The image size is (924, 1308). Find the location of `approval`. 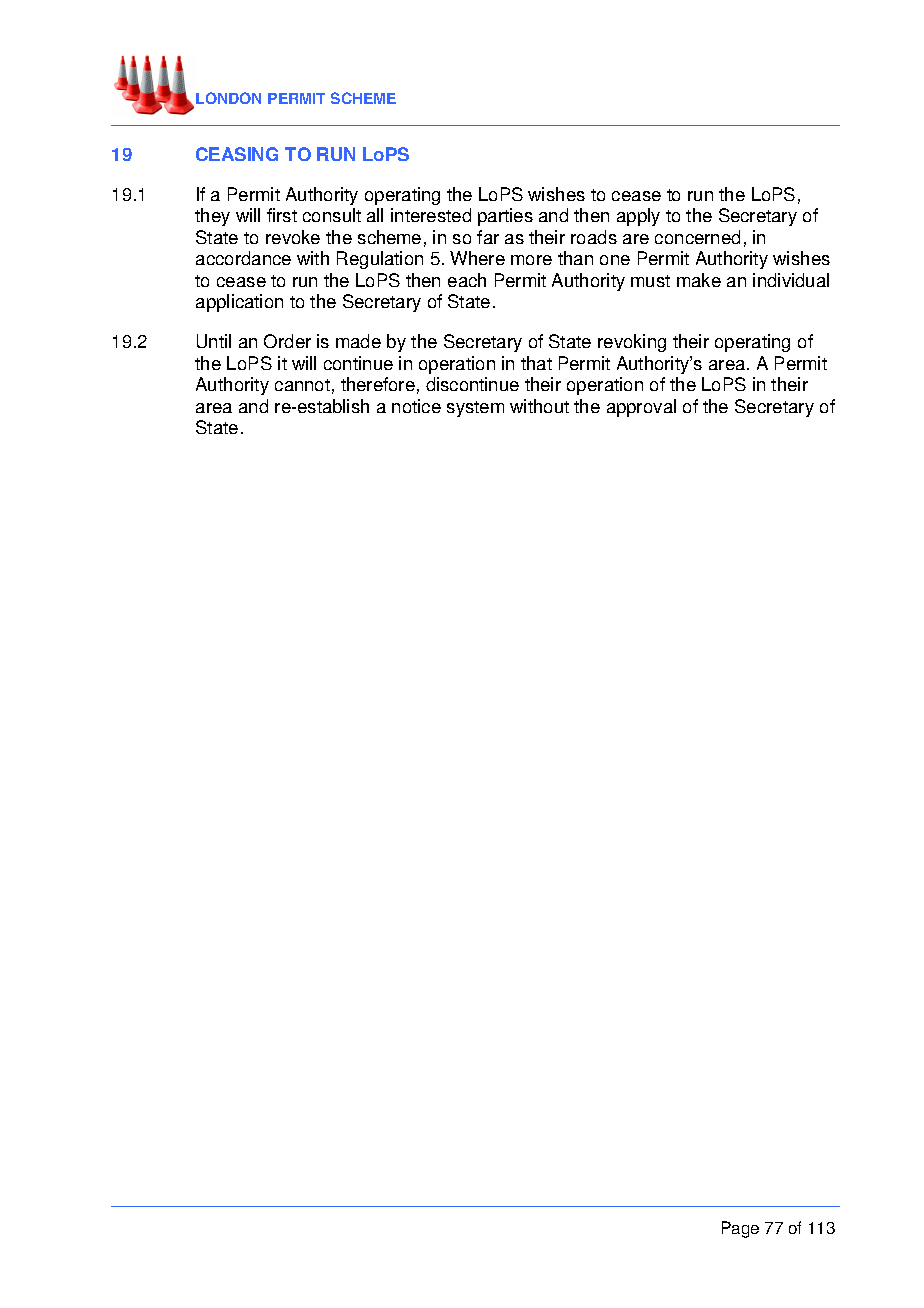

approval is located at coordinates (641, 408).
